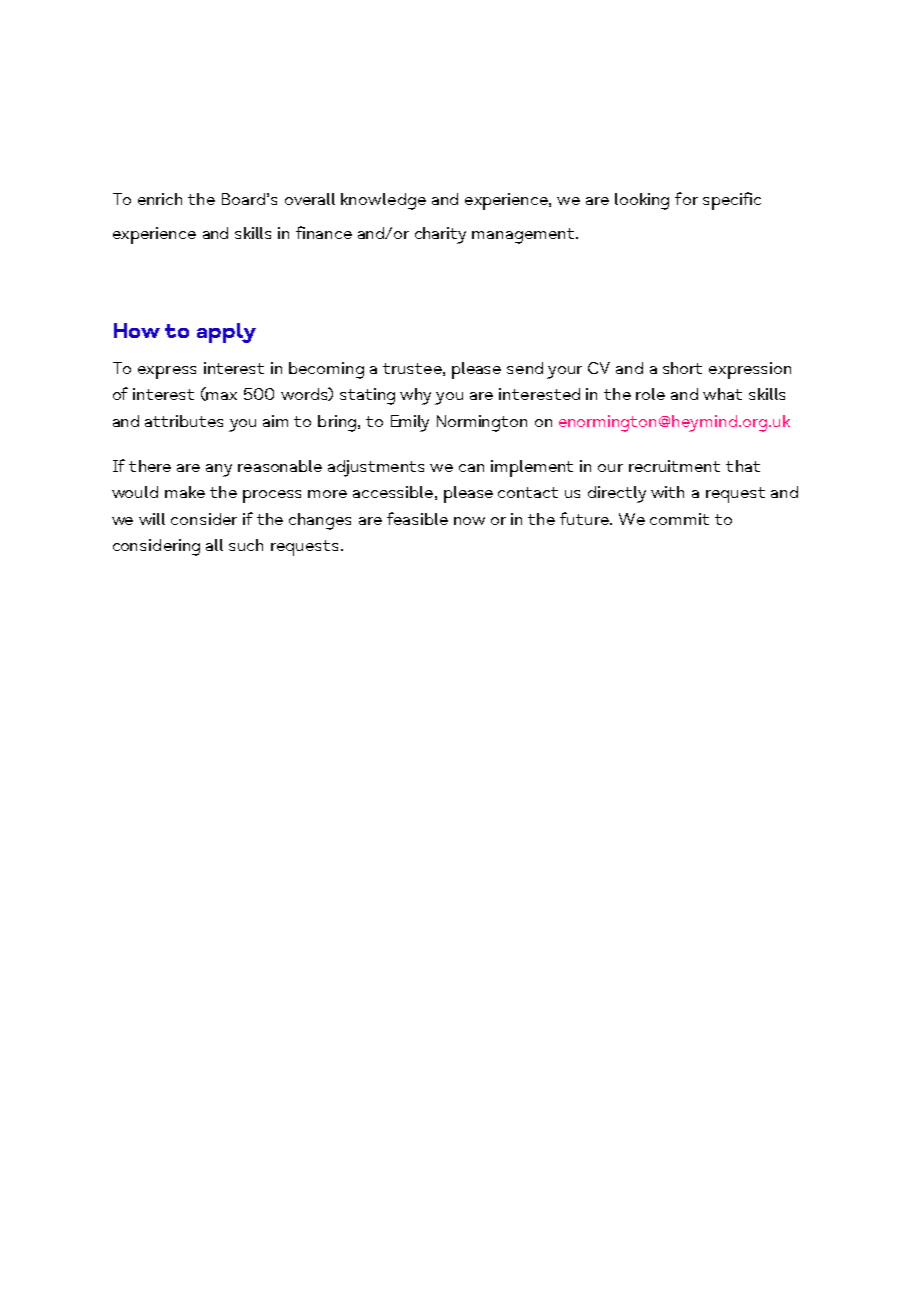 The height and width of the screenshot is (1307, 924). Describe the element at coordinates (383, 201) in the screenshot. I see `knowledge` at that location.
